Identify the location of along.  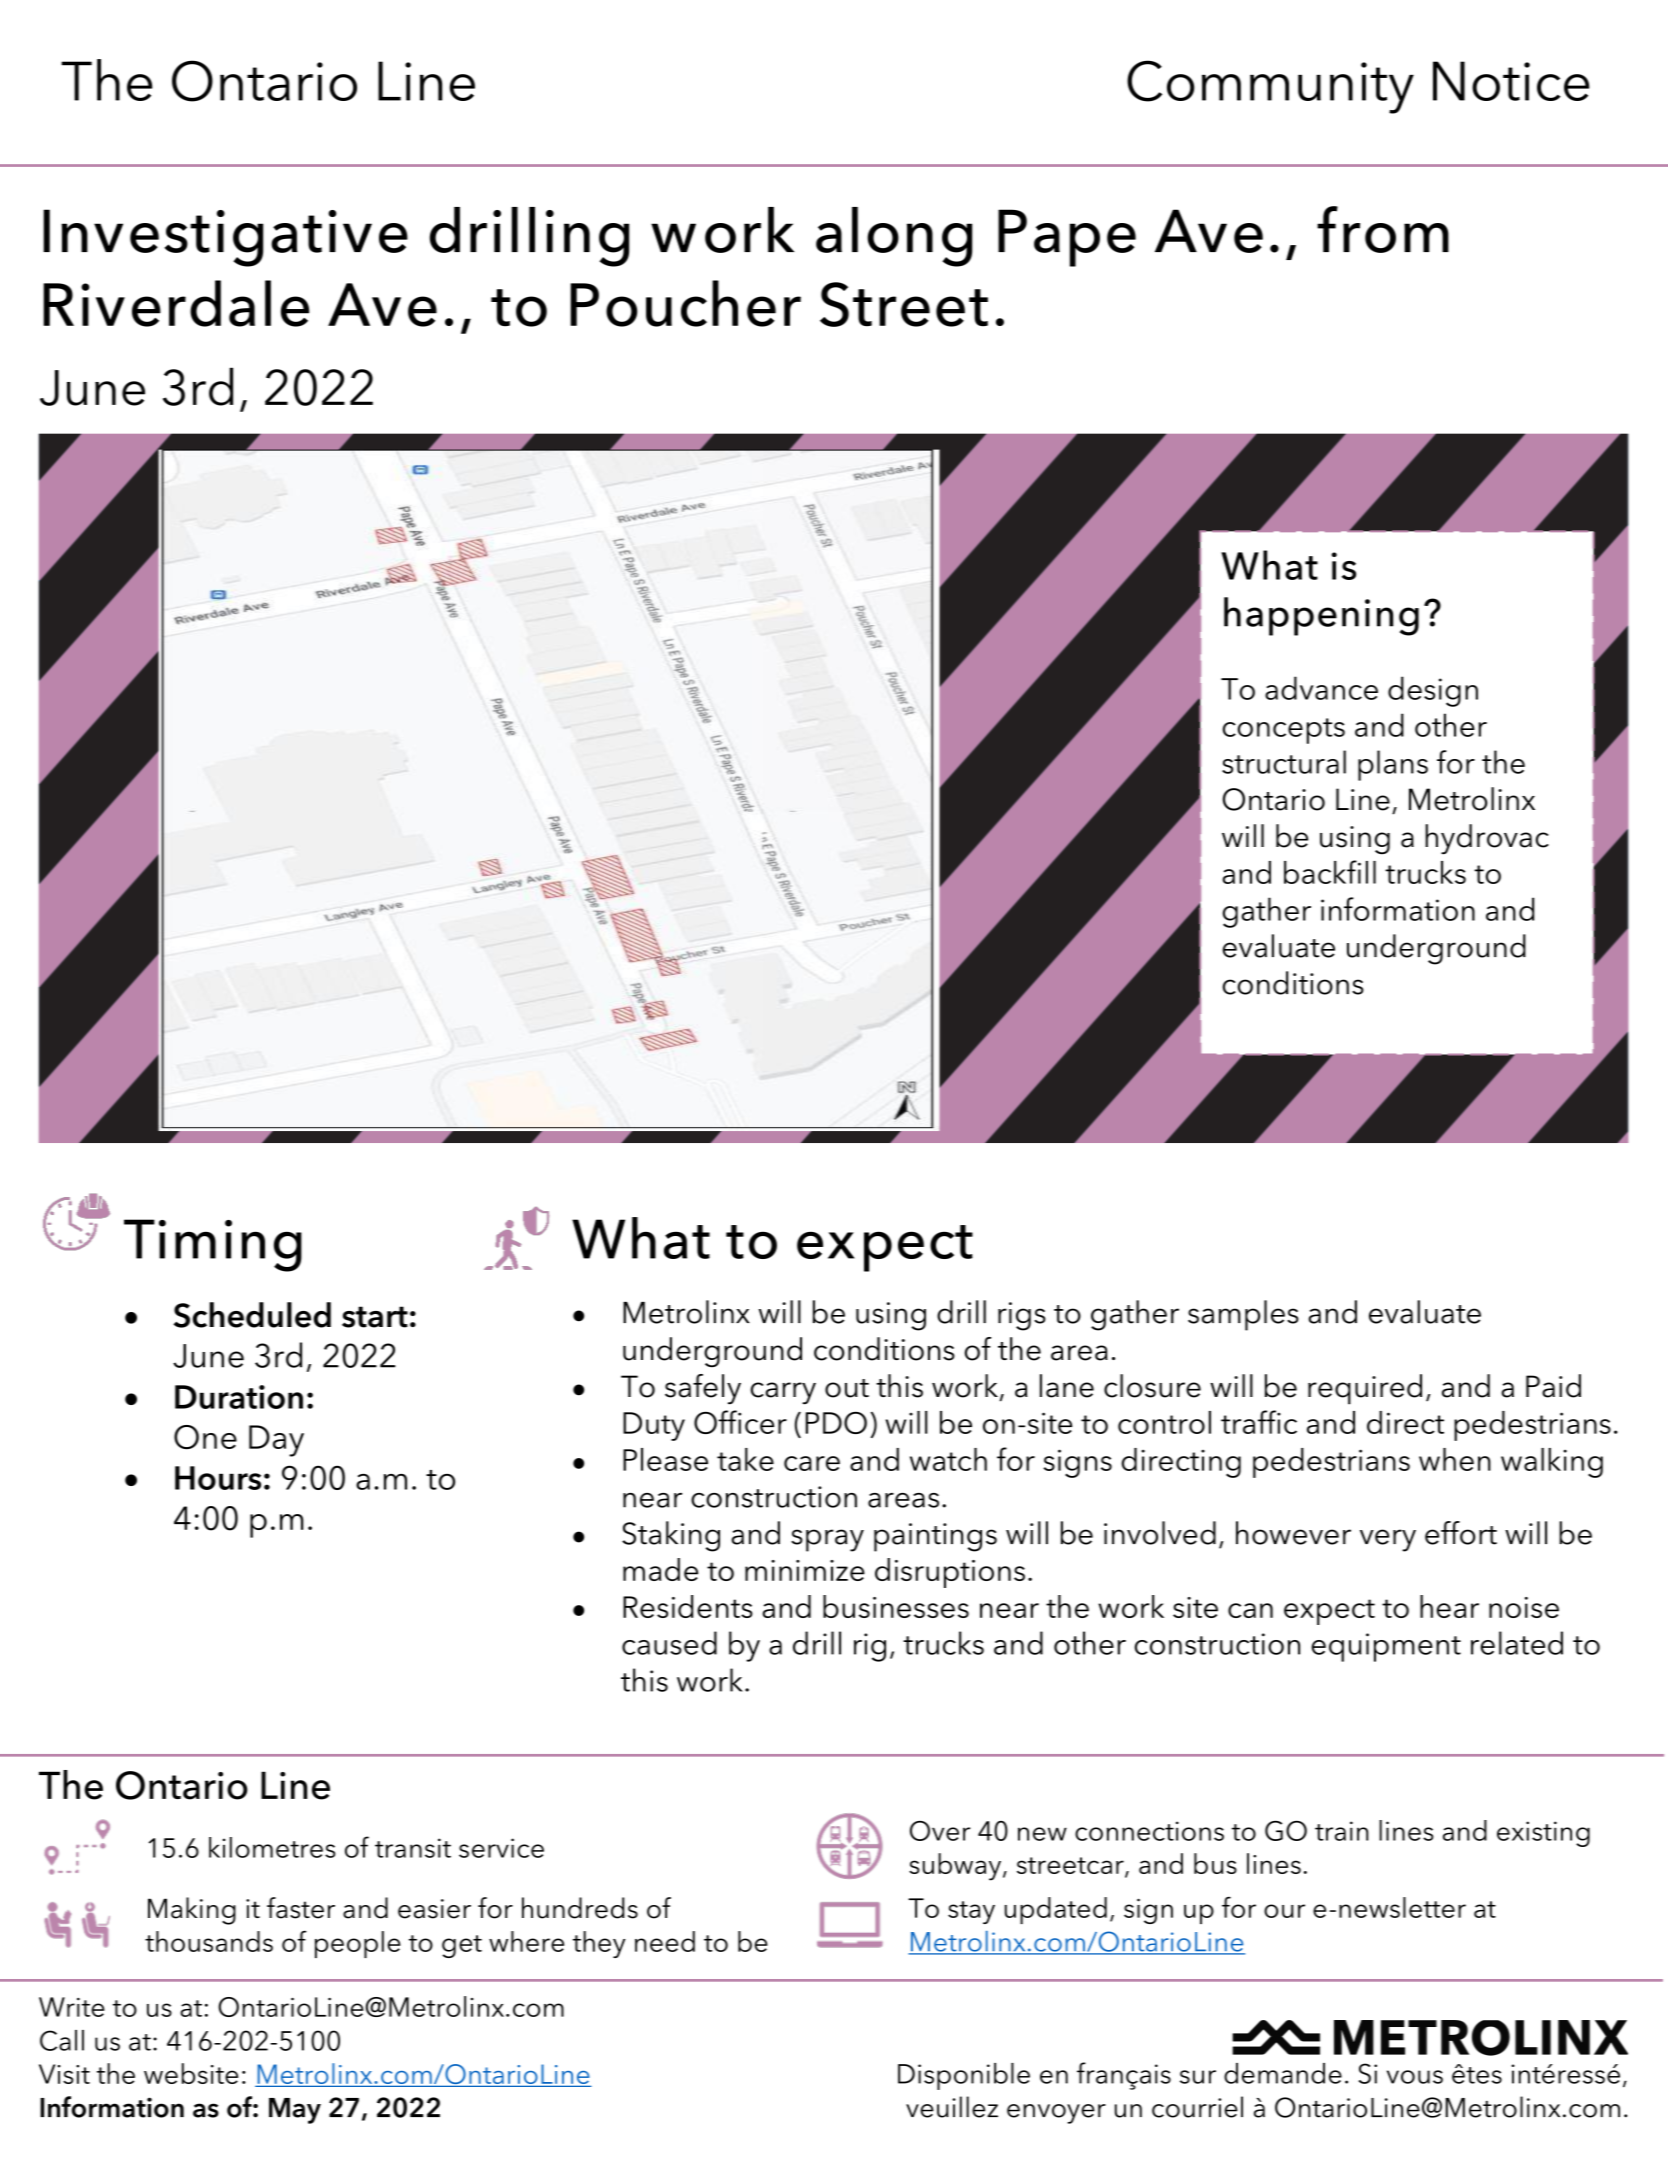
(894, 237).
